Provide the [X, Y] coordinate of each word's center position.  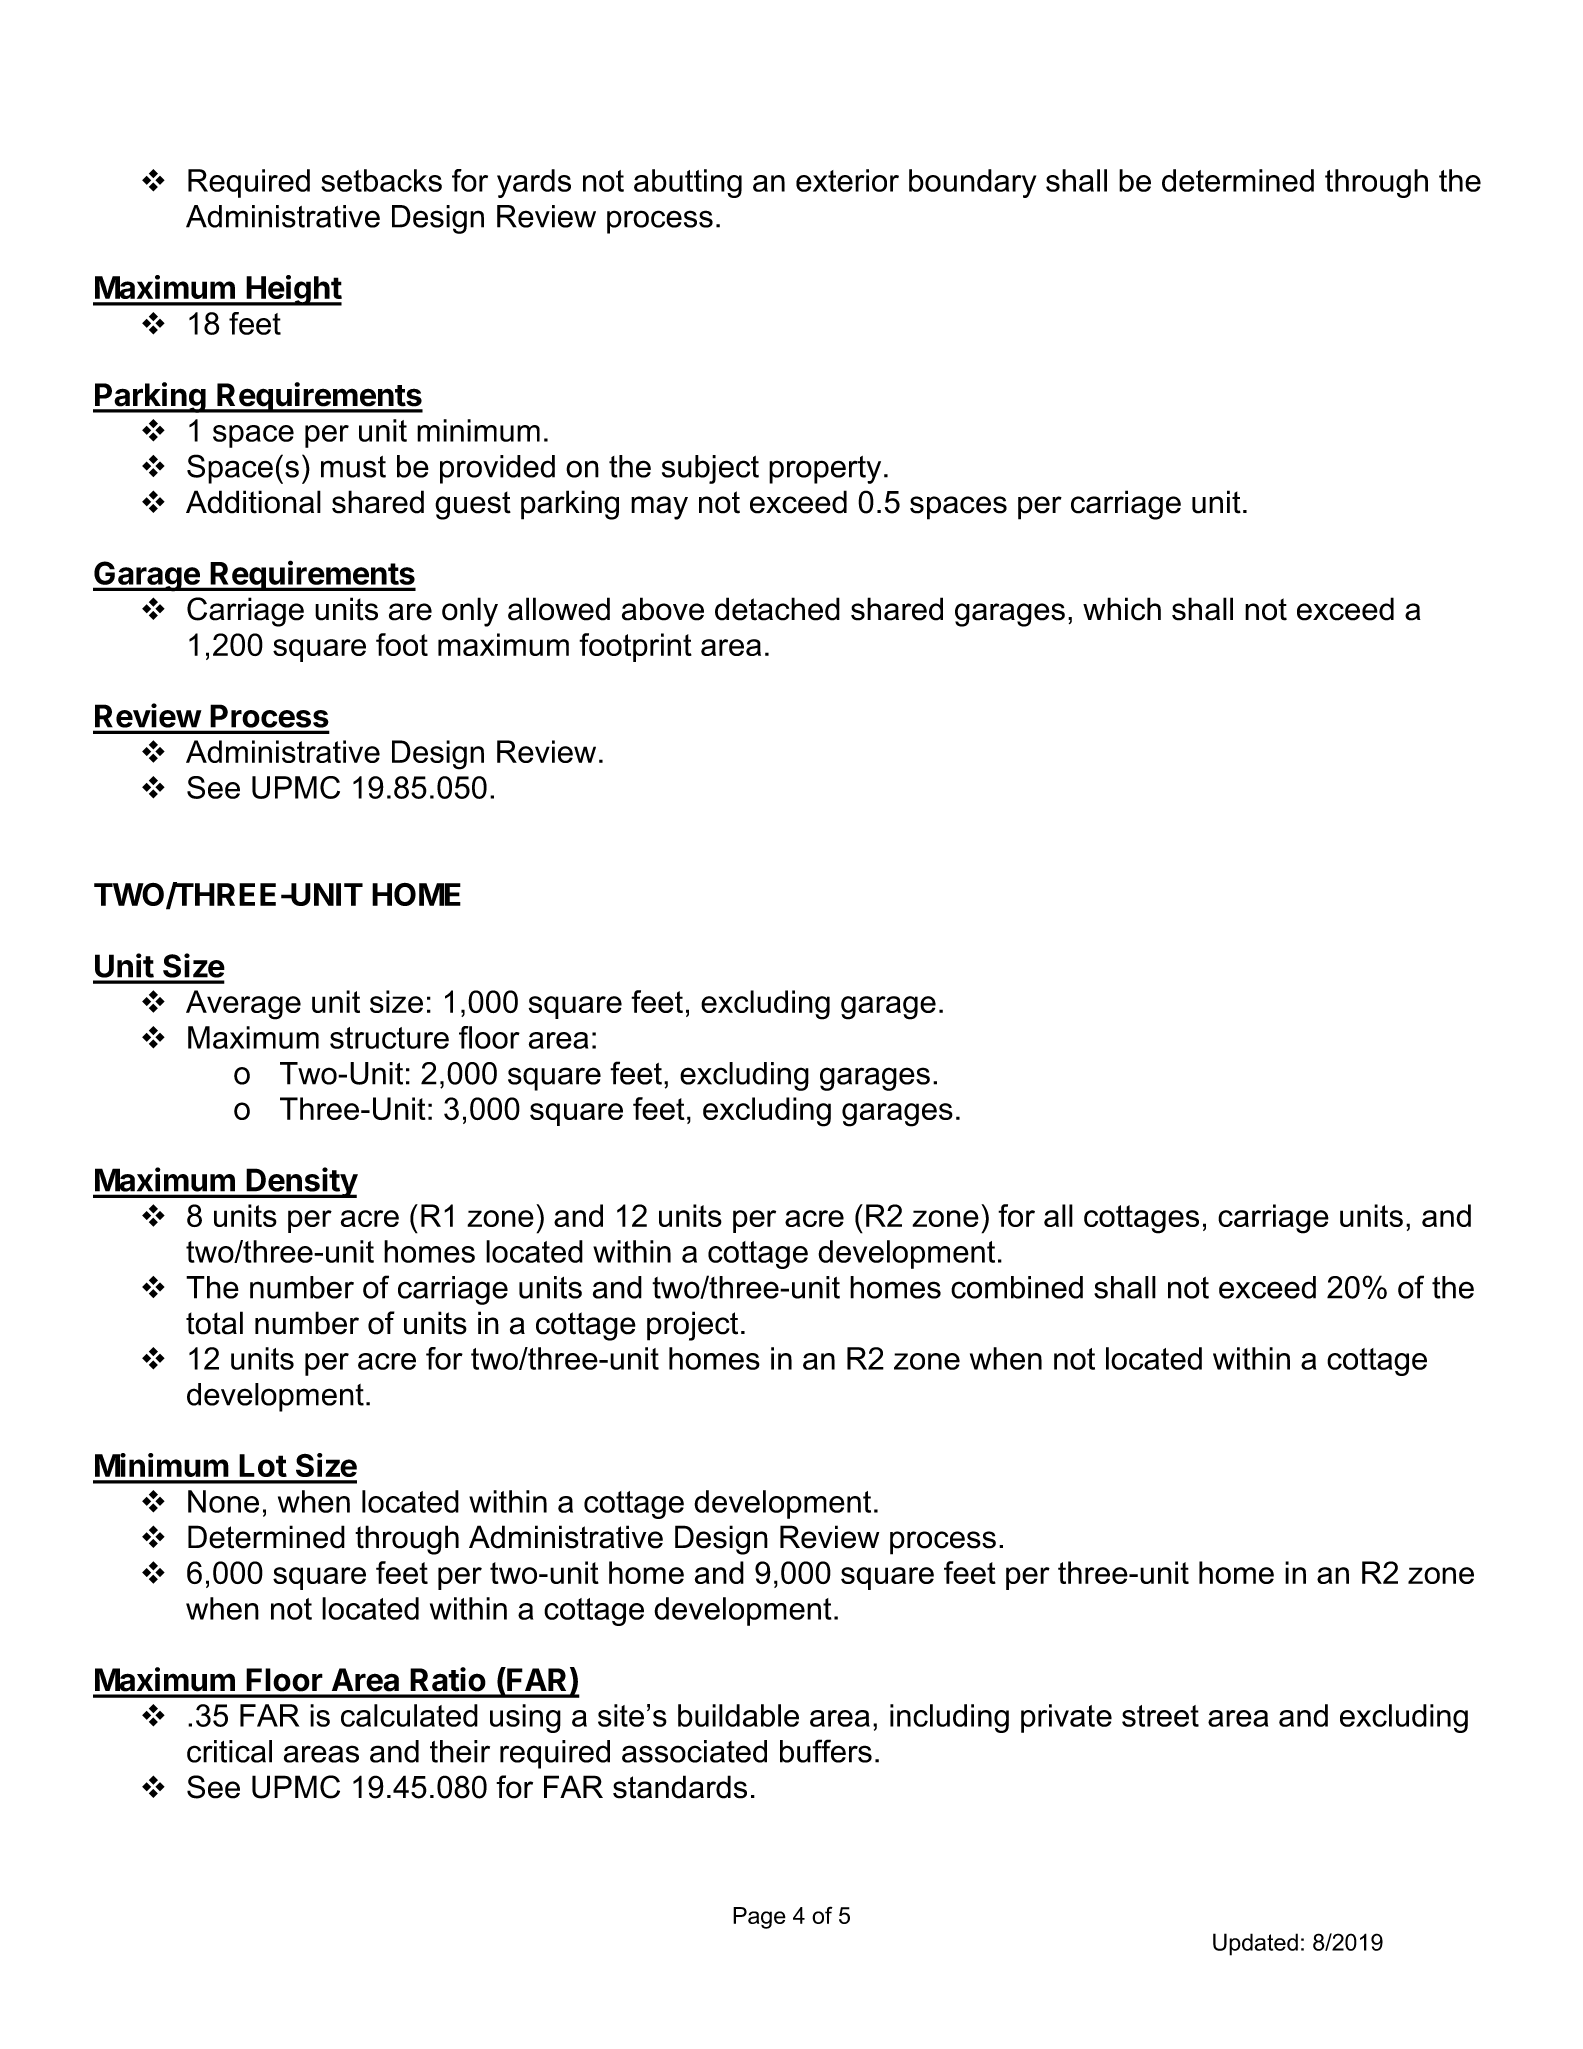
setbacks [381, 180]
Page [759, 1918]
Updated [1255, 1944]
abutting [688, 183]
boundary [972, 183]
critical [229, 1751]
